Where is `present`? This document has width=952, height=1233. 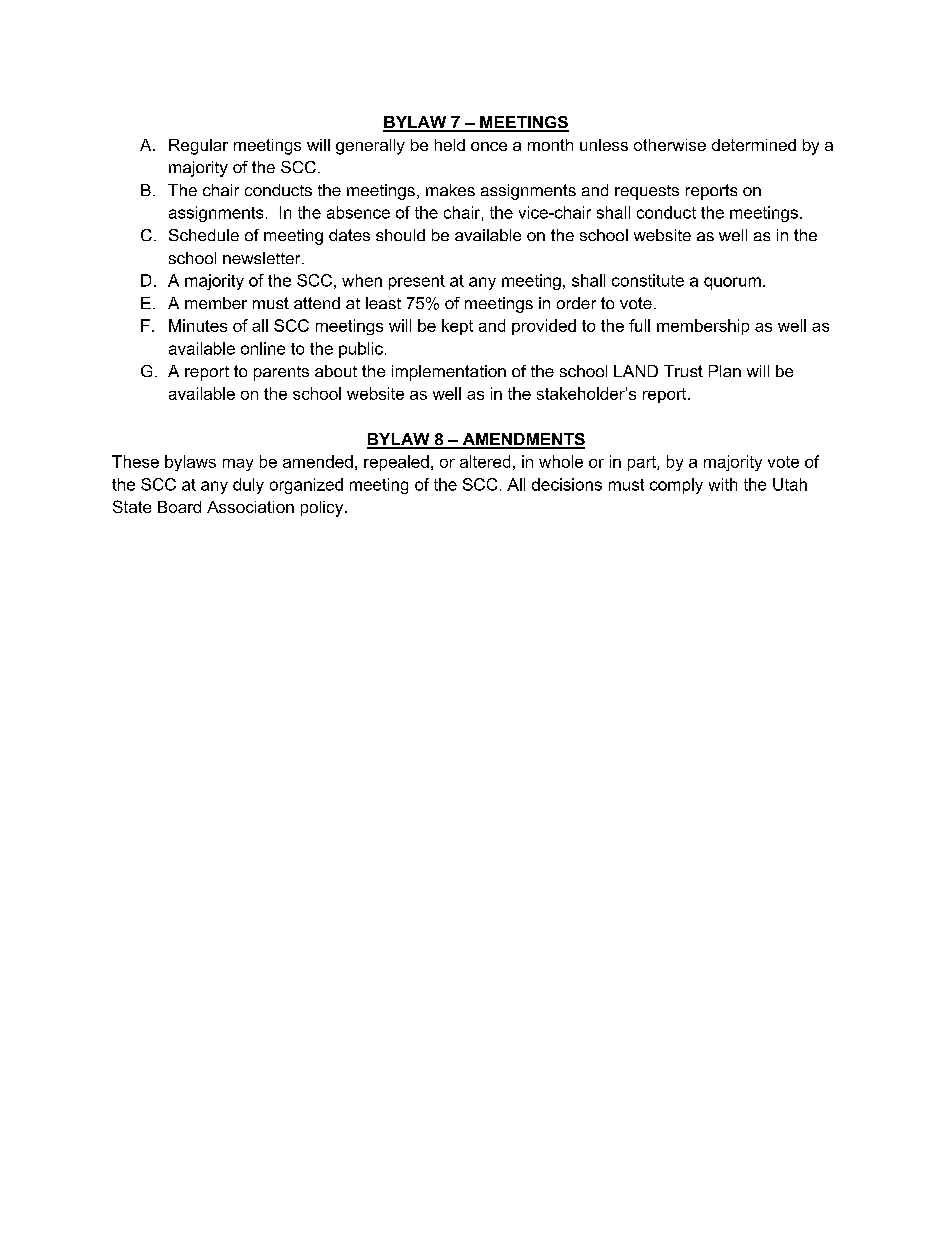
present is located at coordinates (417, 282).
